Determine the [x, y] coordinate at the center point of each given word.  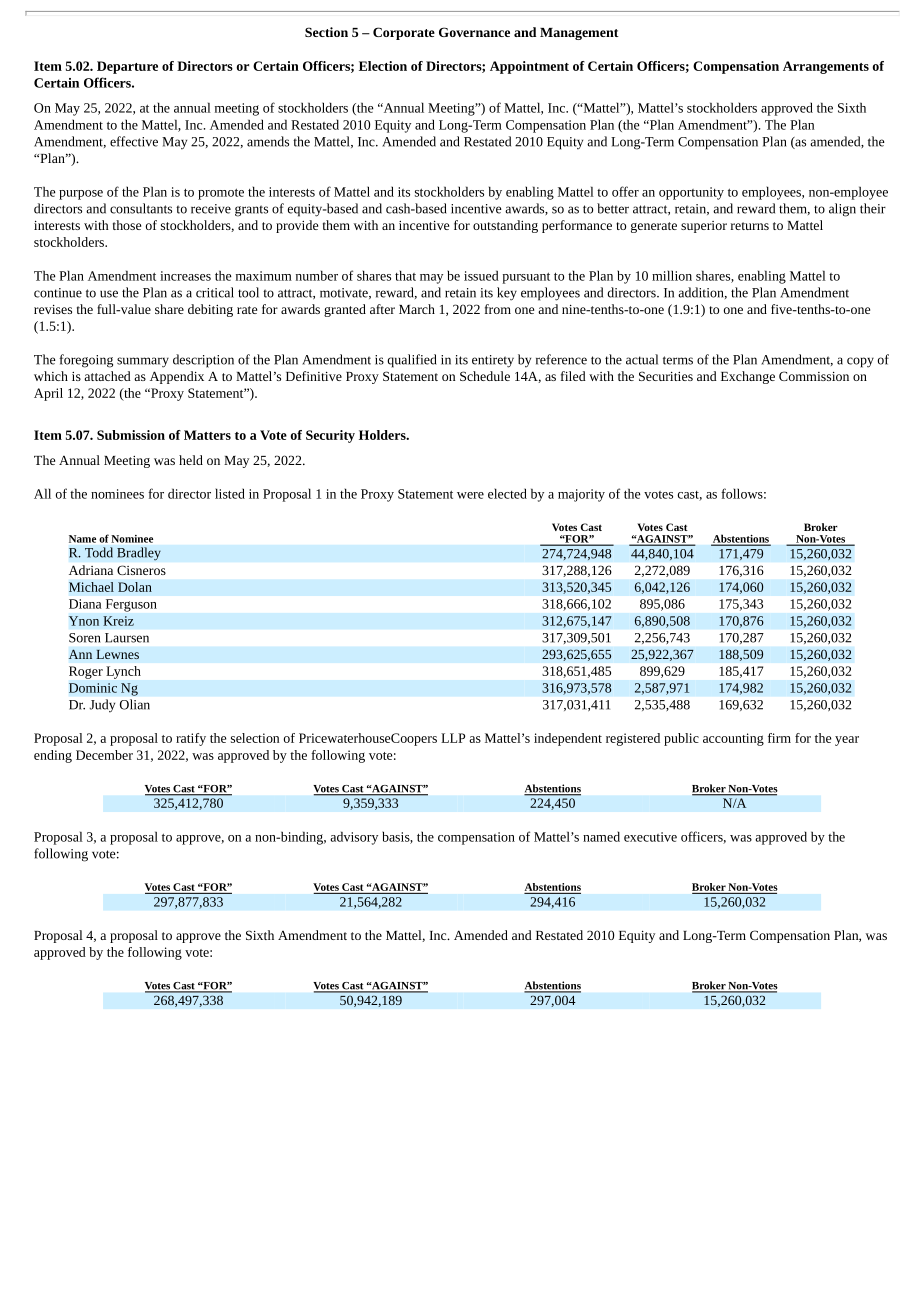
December [104, 755]
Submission [131, 435]
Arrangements [826, 67]
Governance [474, 32]
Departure [127, 67]
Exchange [748, 377]
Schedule [485, 376]
